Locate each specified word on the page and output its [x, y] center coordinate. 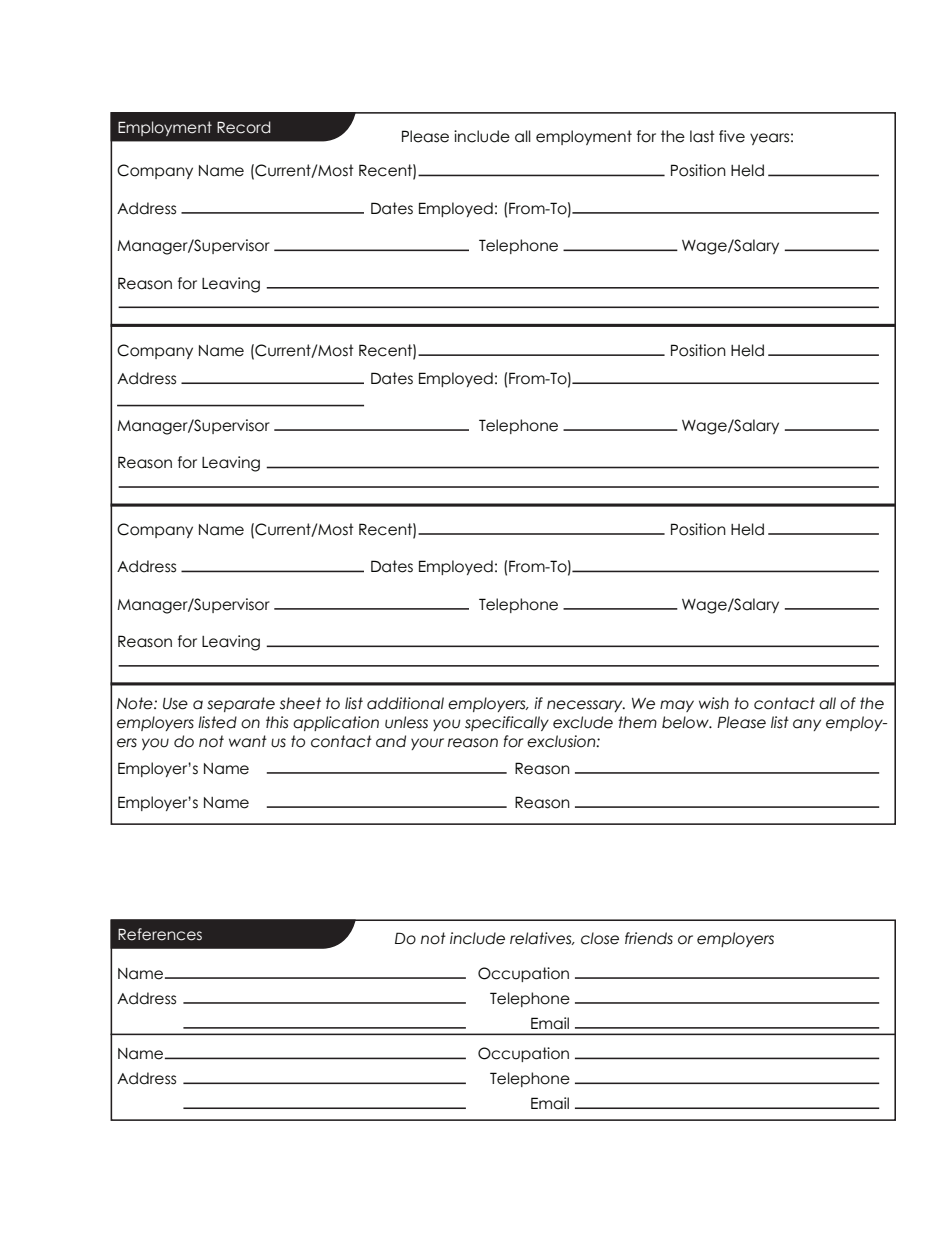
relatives [542, 938]
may [677, 706]
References [160, 934]
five [732, 136]
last [702, 136]
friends [649, 938]
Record [244, 127]
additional [405, 703]
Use [175, 704]
